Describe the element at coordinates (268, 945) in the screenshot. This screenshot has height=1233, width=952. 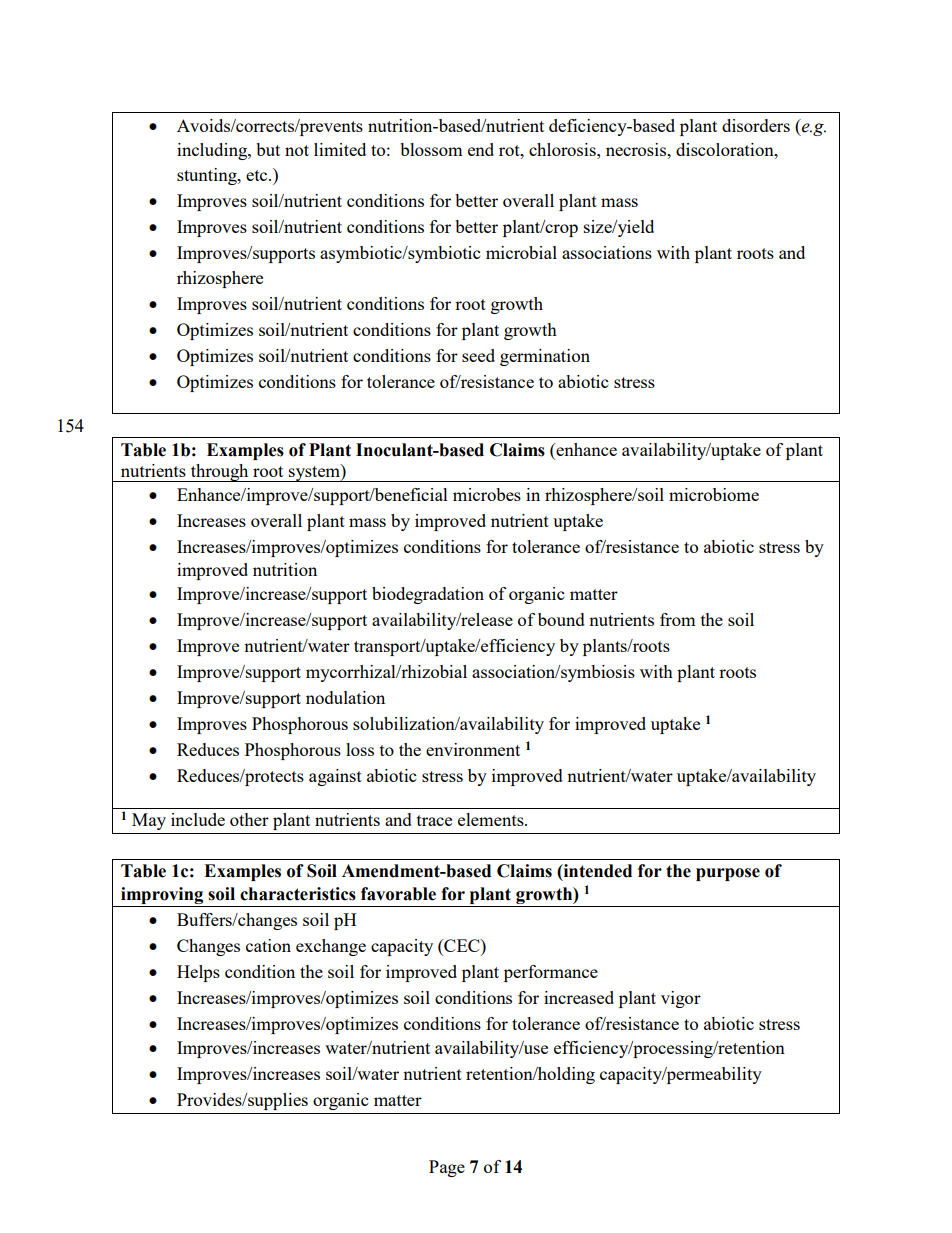
I see `cation` at that location.
